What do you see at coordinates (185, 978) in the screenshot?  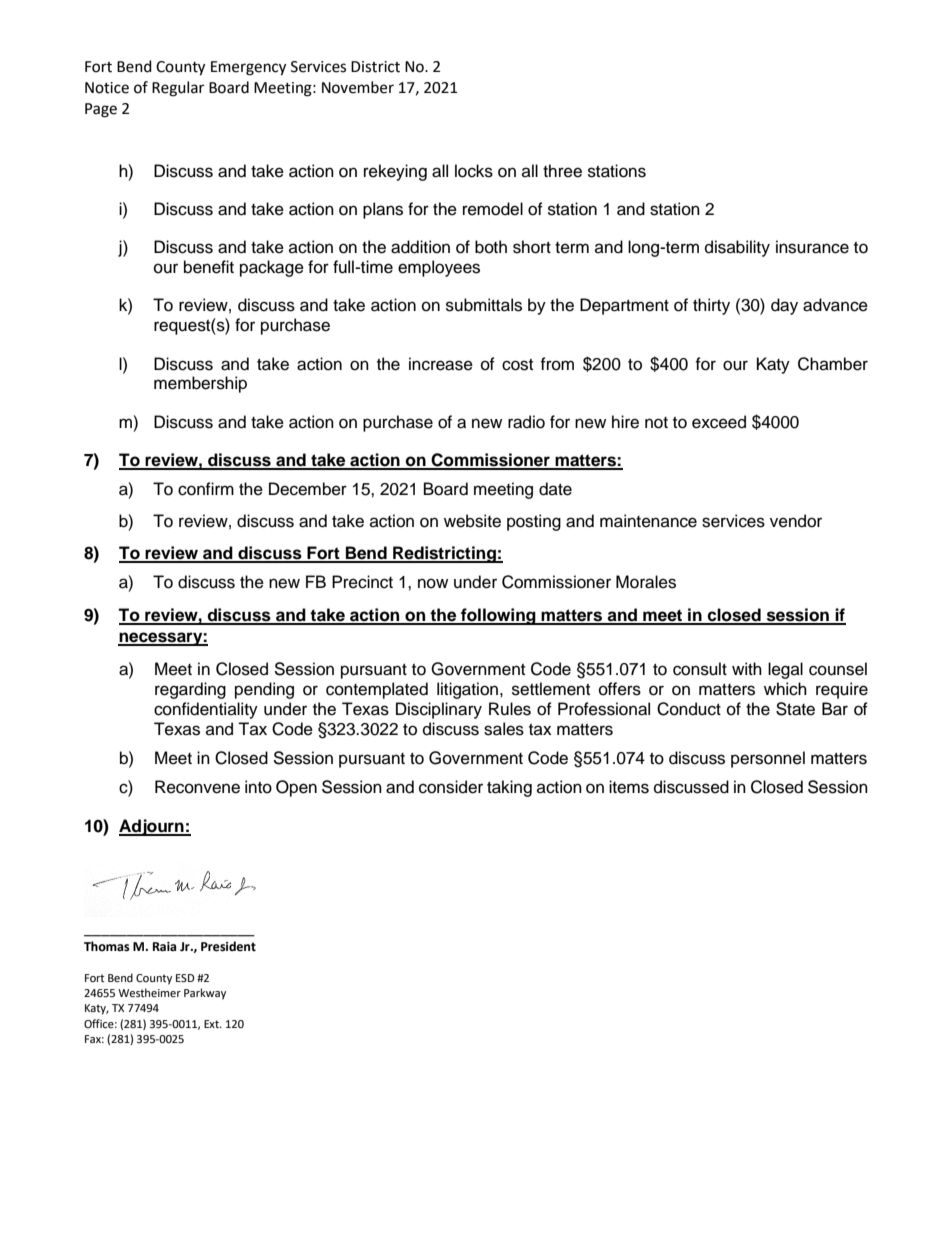 I see `ESD` at bounding box center [185, 978].
